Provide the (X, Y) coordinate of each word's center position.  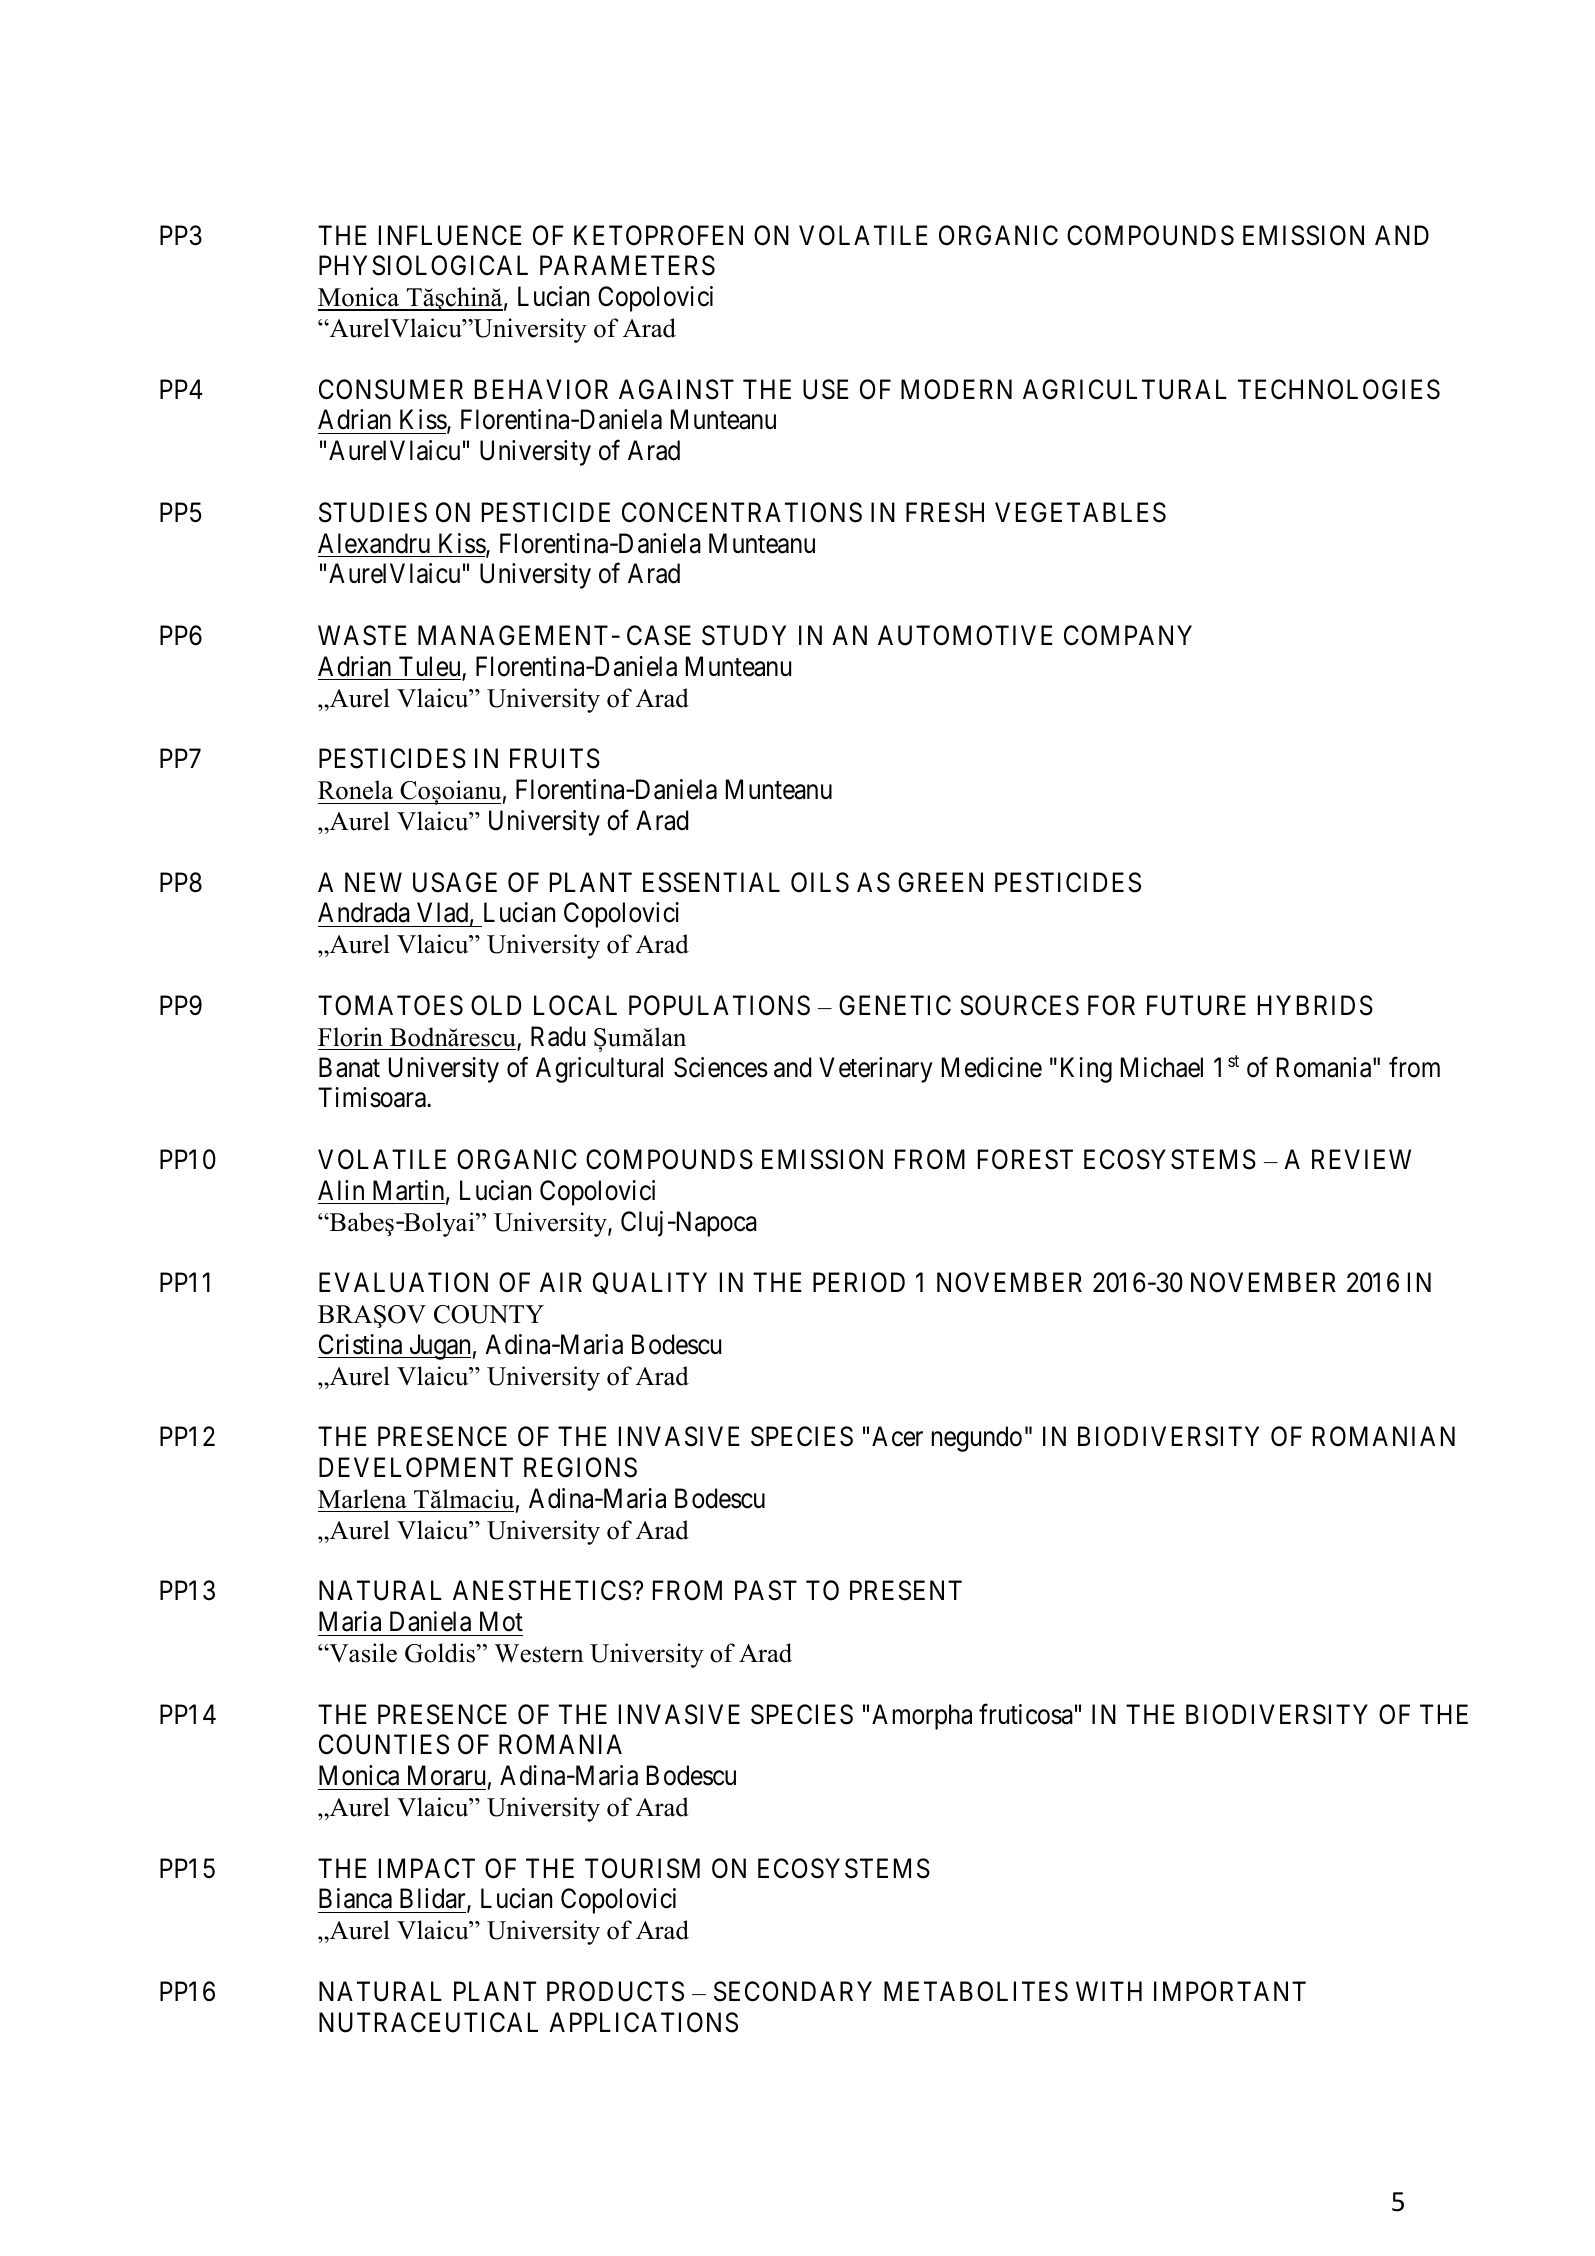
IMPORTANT (1230, 1991)
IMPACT (427, 1868)
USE (826, 389)
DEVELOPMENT (416, 1467)
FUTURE (1196, 1005)
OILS (820, 882)
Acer (897, 1436)
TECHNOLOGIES (1339, 389)
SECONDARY (793, 1991)
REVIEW (1361, 1159)
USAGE (455, 882)
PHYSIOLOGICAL (423, 265)
